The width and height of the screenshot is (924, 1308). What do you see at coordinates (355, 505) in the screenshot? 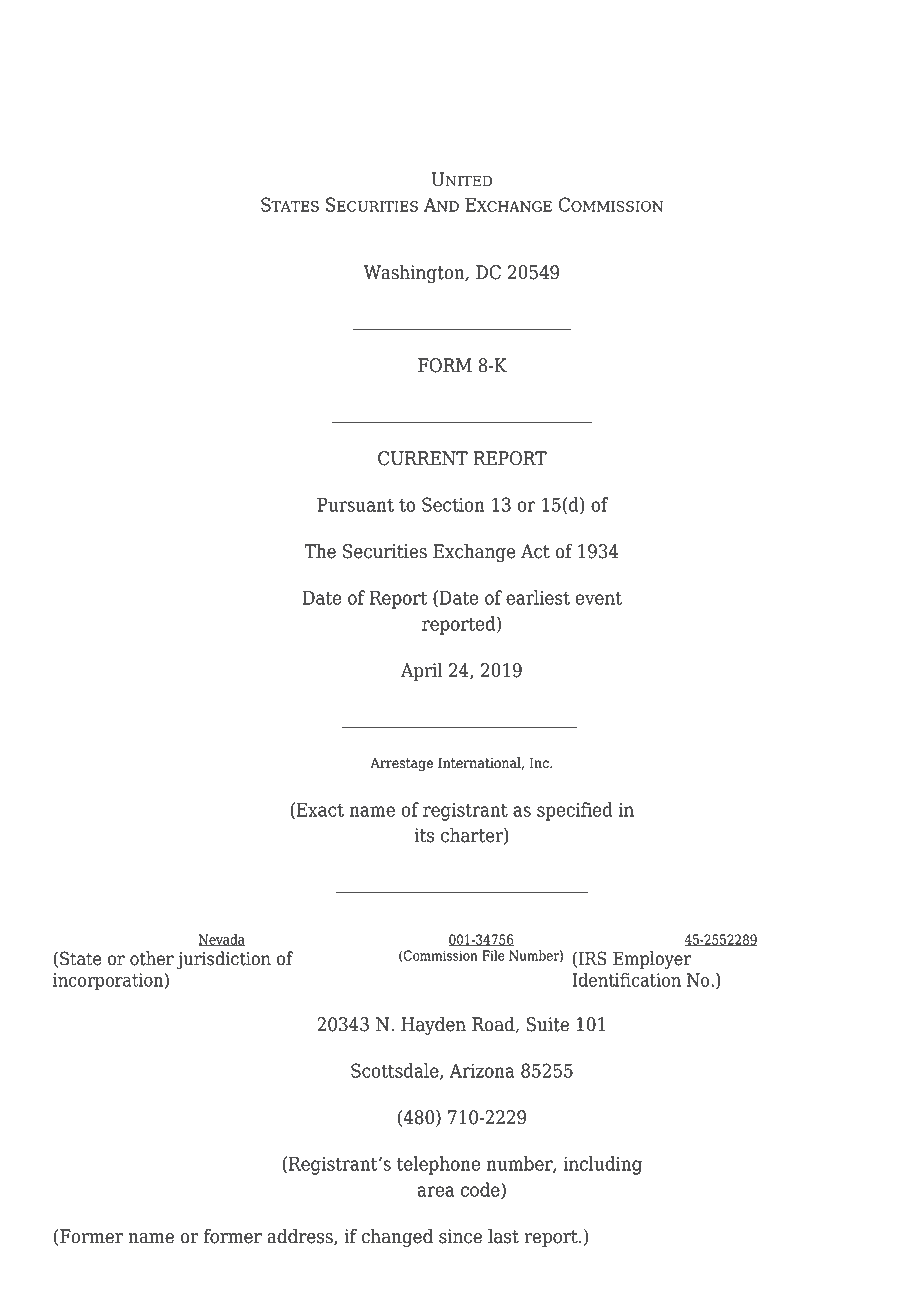
I see `Pursuant` at bounding box center [355, 505].
